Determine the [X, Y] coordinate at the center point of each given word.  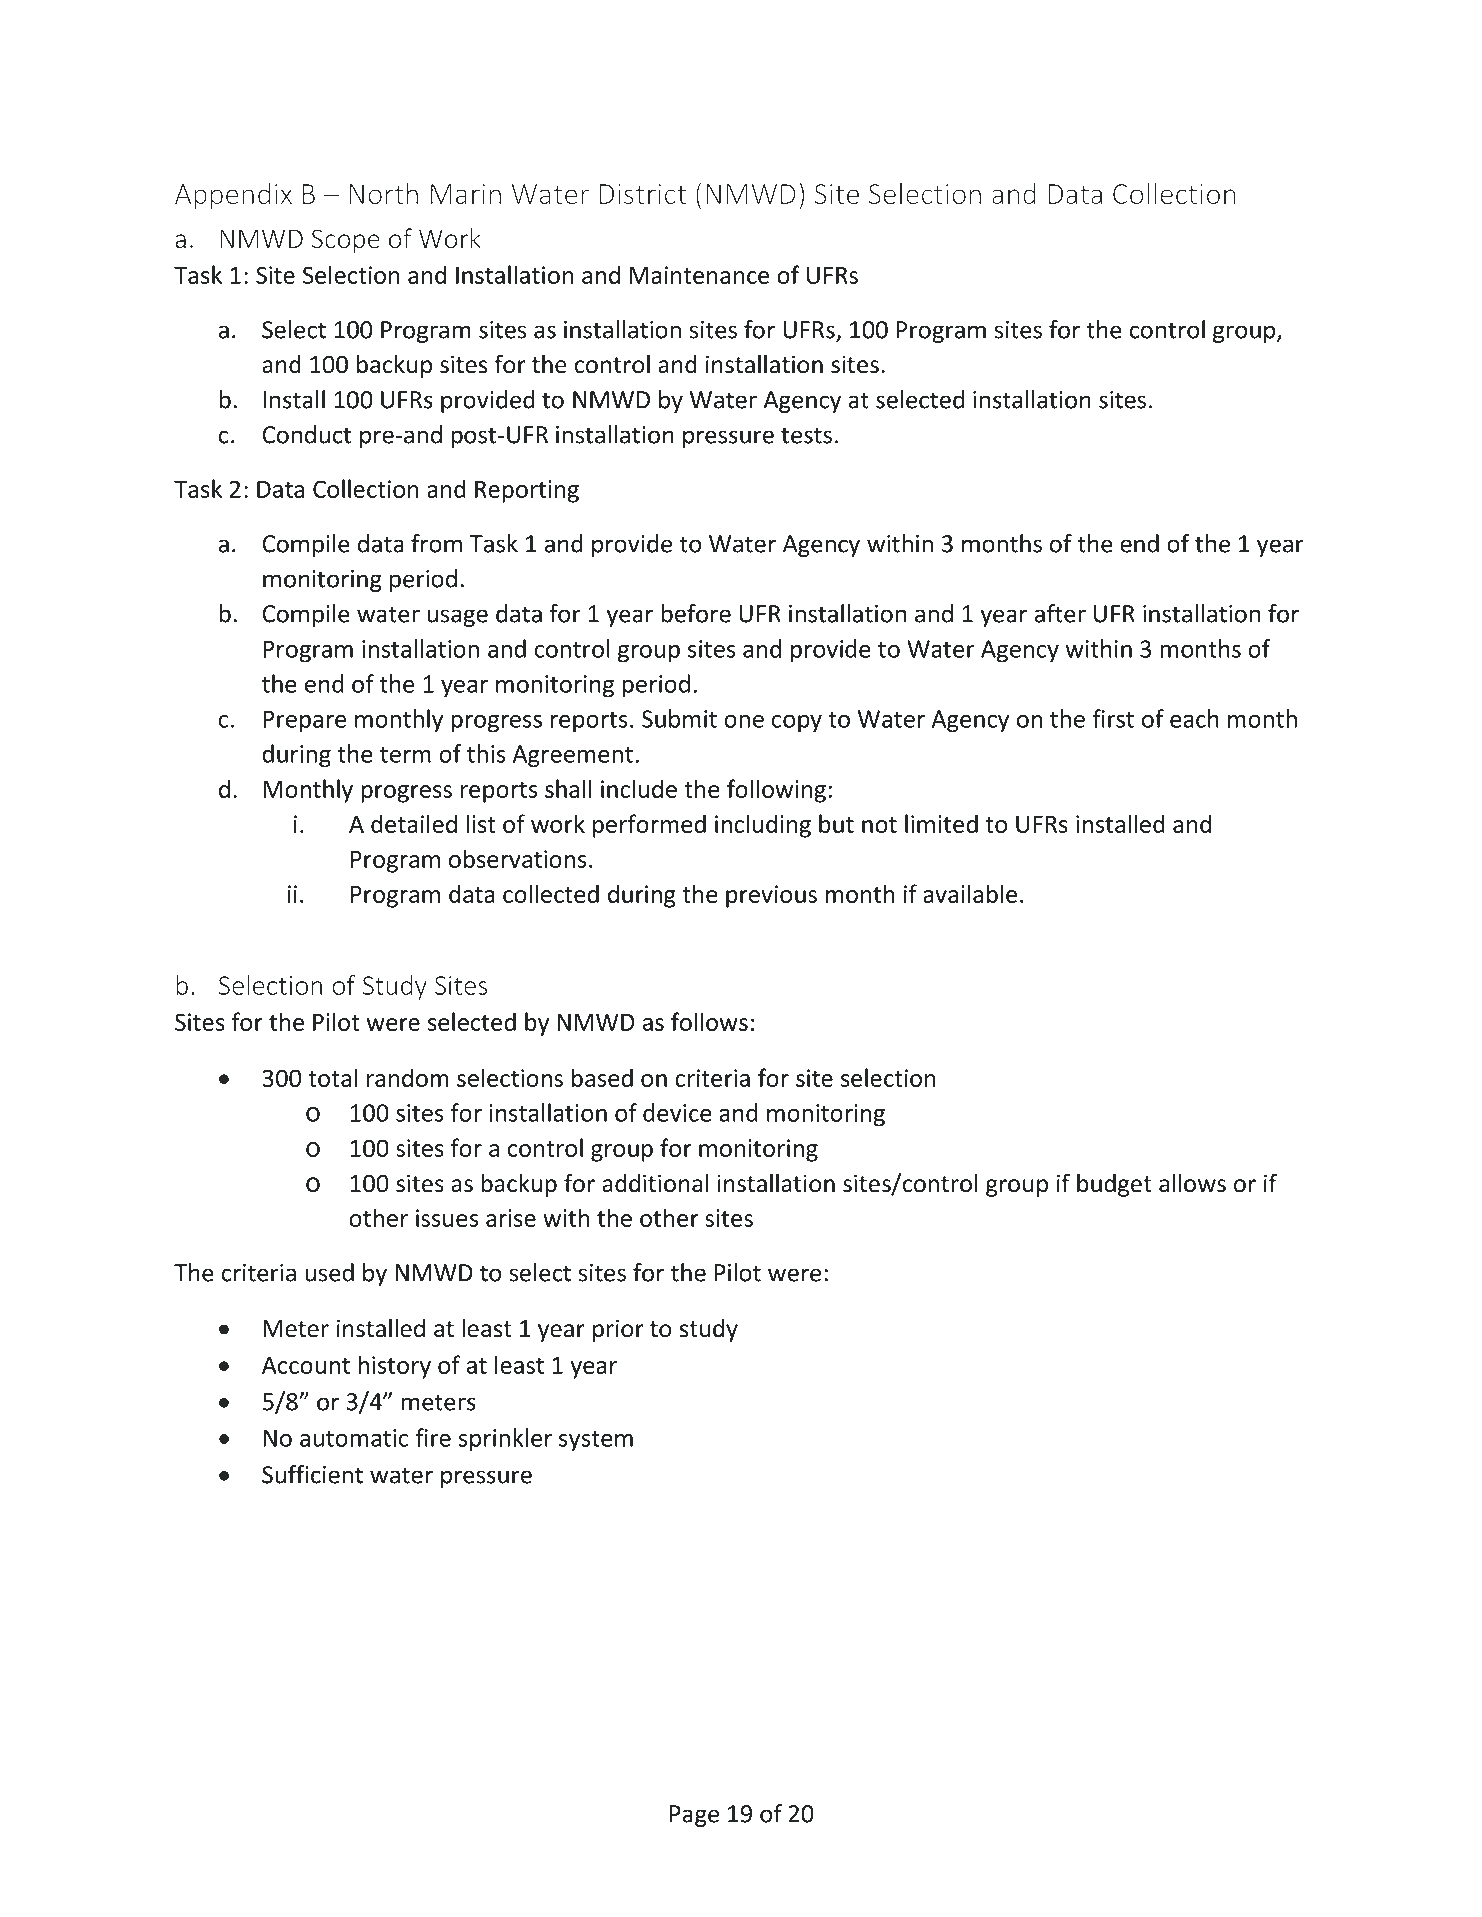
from [436, 543]
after [1060, 613]
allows [1192, 1183]
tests [806, 435]
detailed [414, 823]
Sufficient [312, 1474]
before [696, 613]
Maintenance [699, 275]
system [596, 1441]
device [677, 1112]
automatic [354, 1438]
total [332, 1077]
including [763, 826]
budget [1114, 1185]
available [970, 893]
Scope [346, 241]
